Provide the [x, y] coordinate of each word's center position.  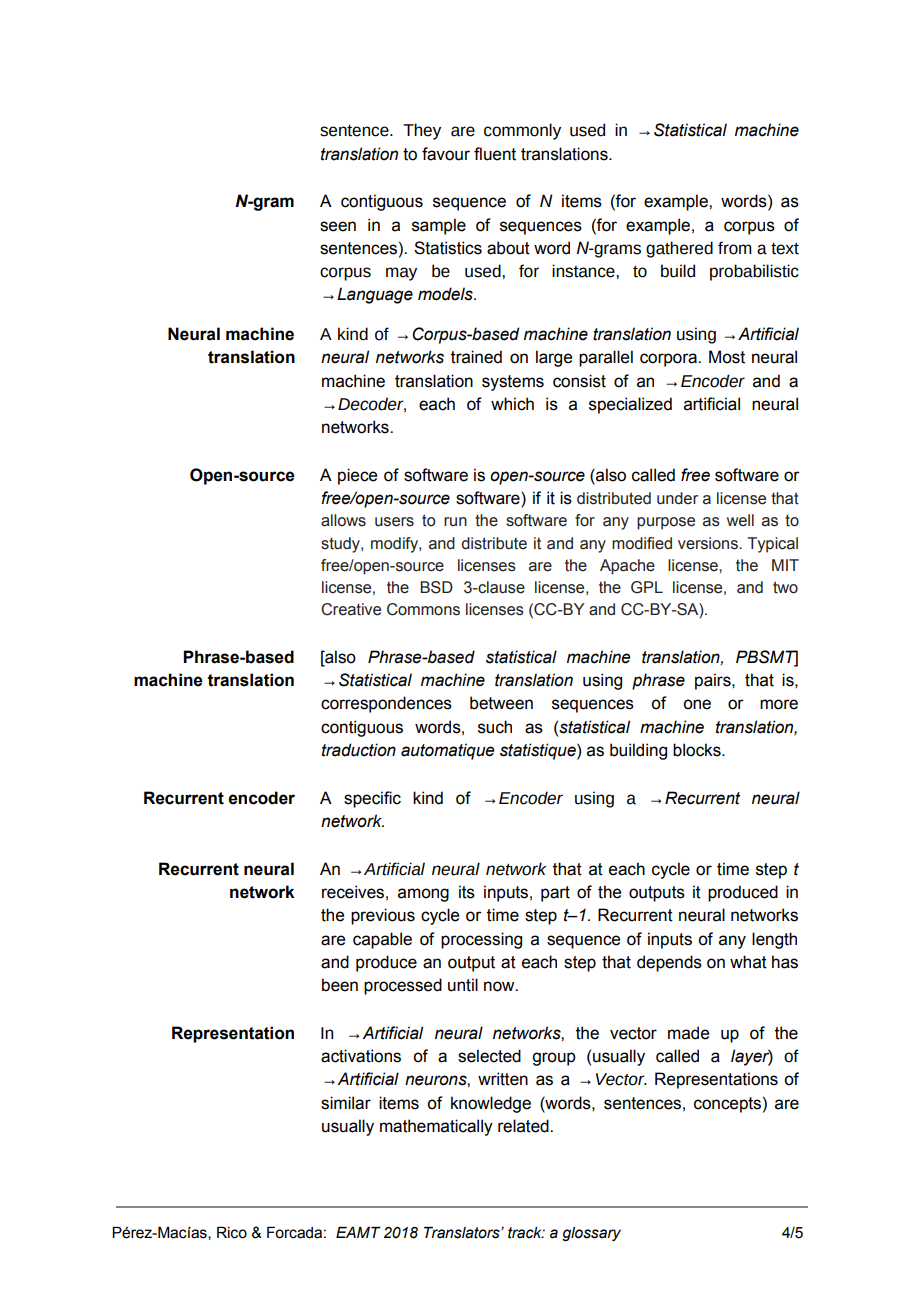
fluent [495, 154]
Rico [232, 1233]
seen [338, 226]
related [524, 1126]
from [735, 248]
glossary [591, 1234]
